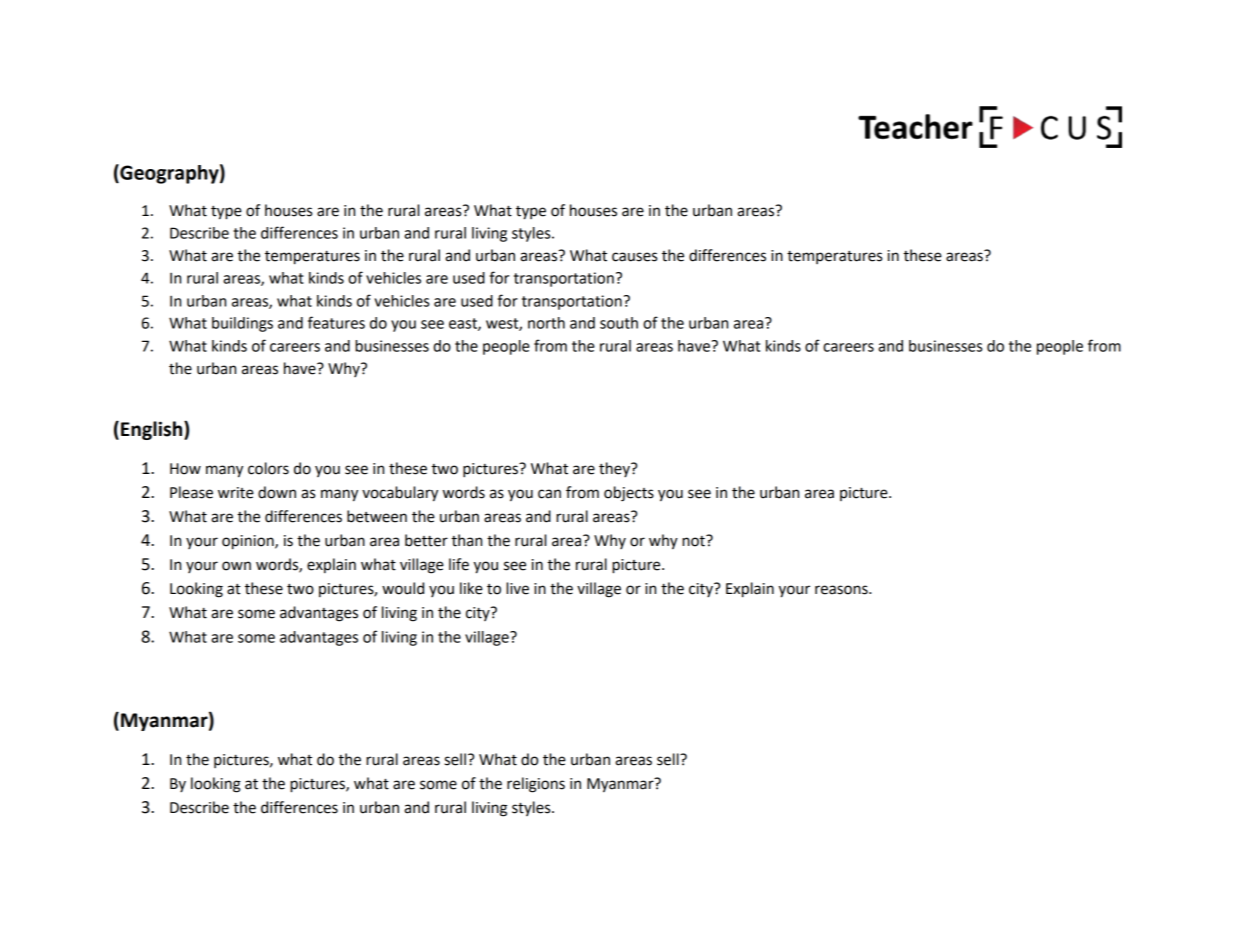  Describe the element at coordinates (153, 430) in the page. I see `English` at that location.
